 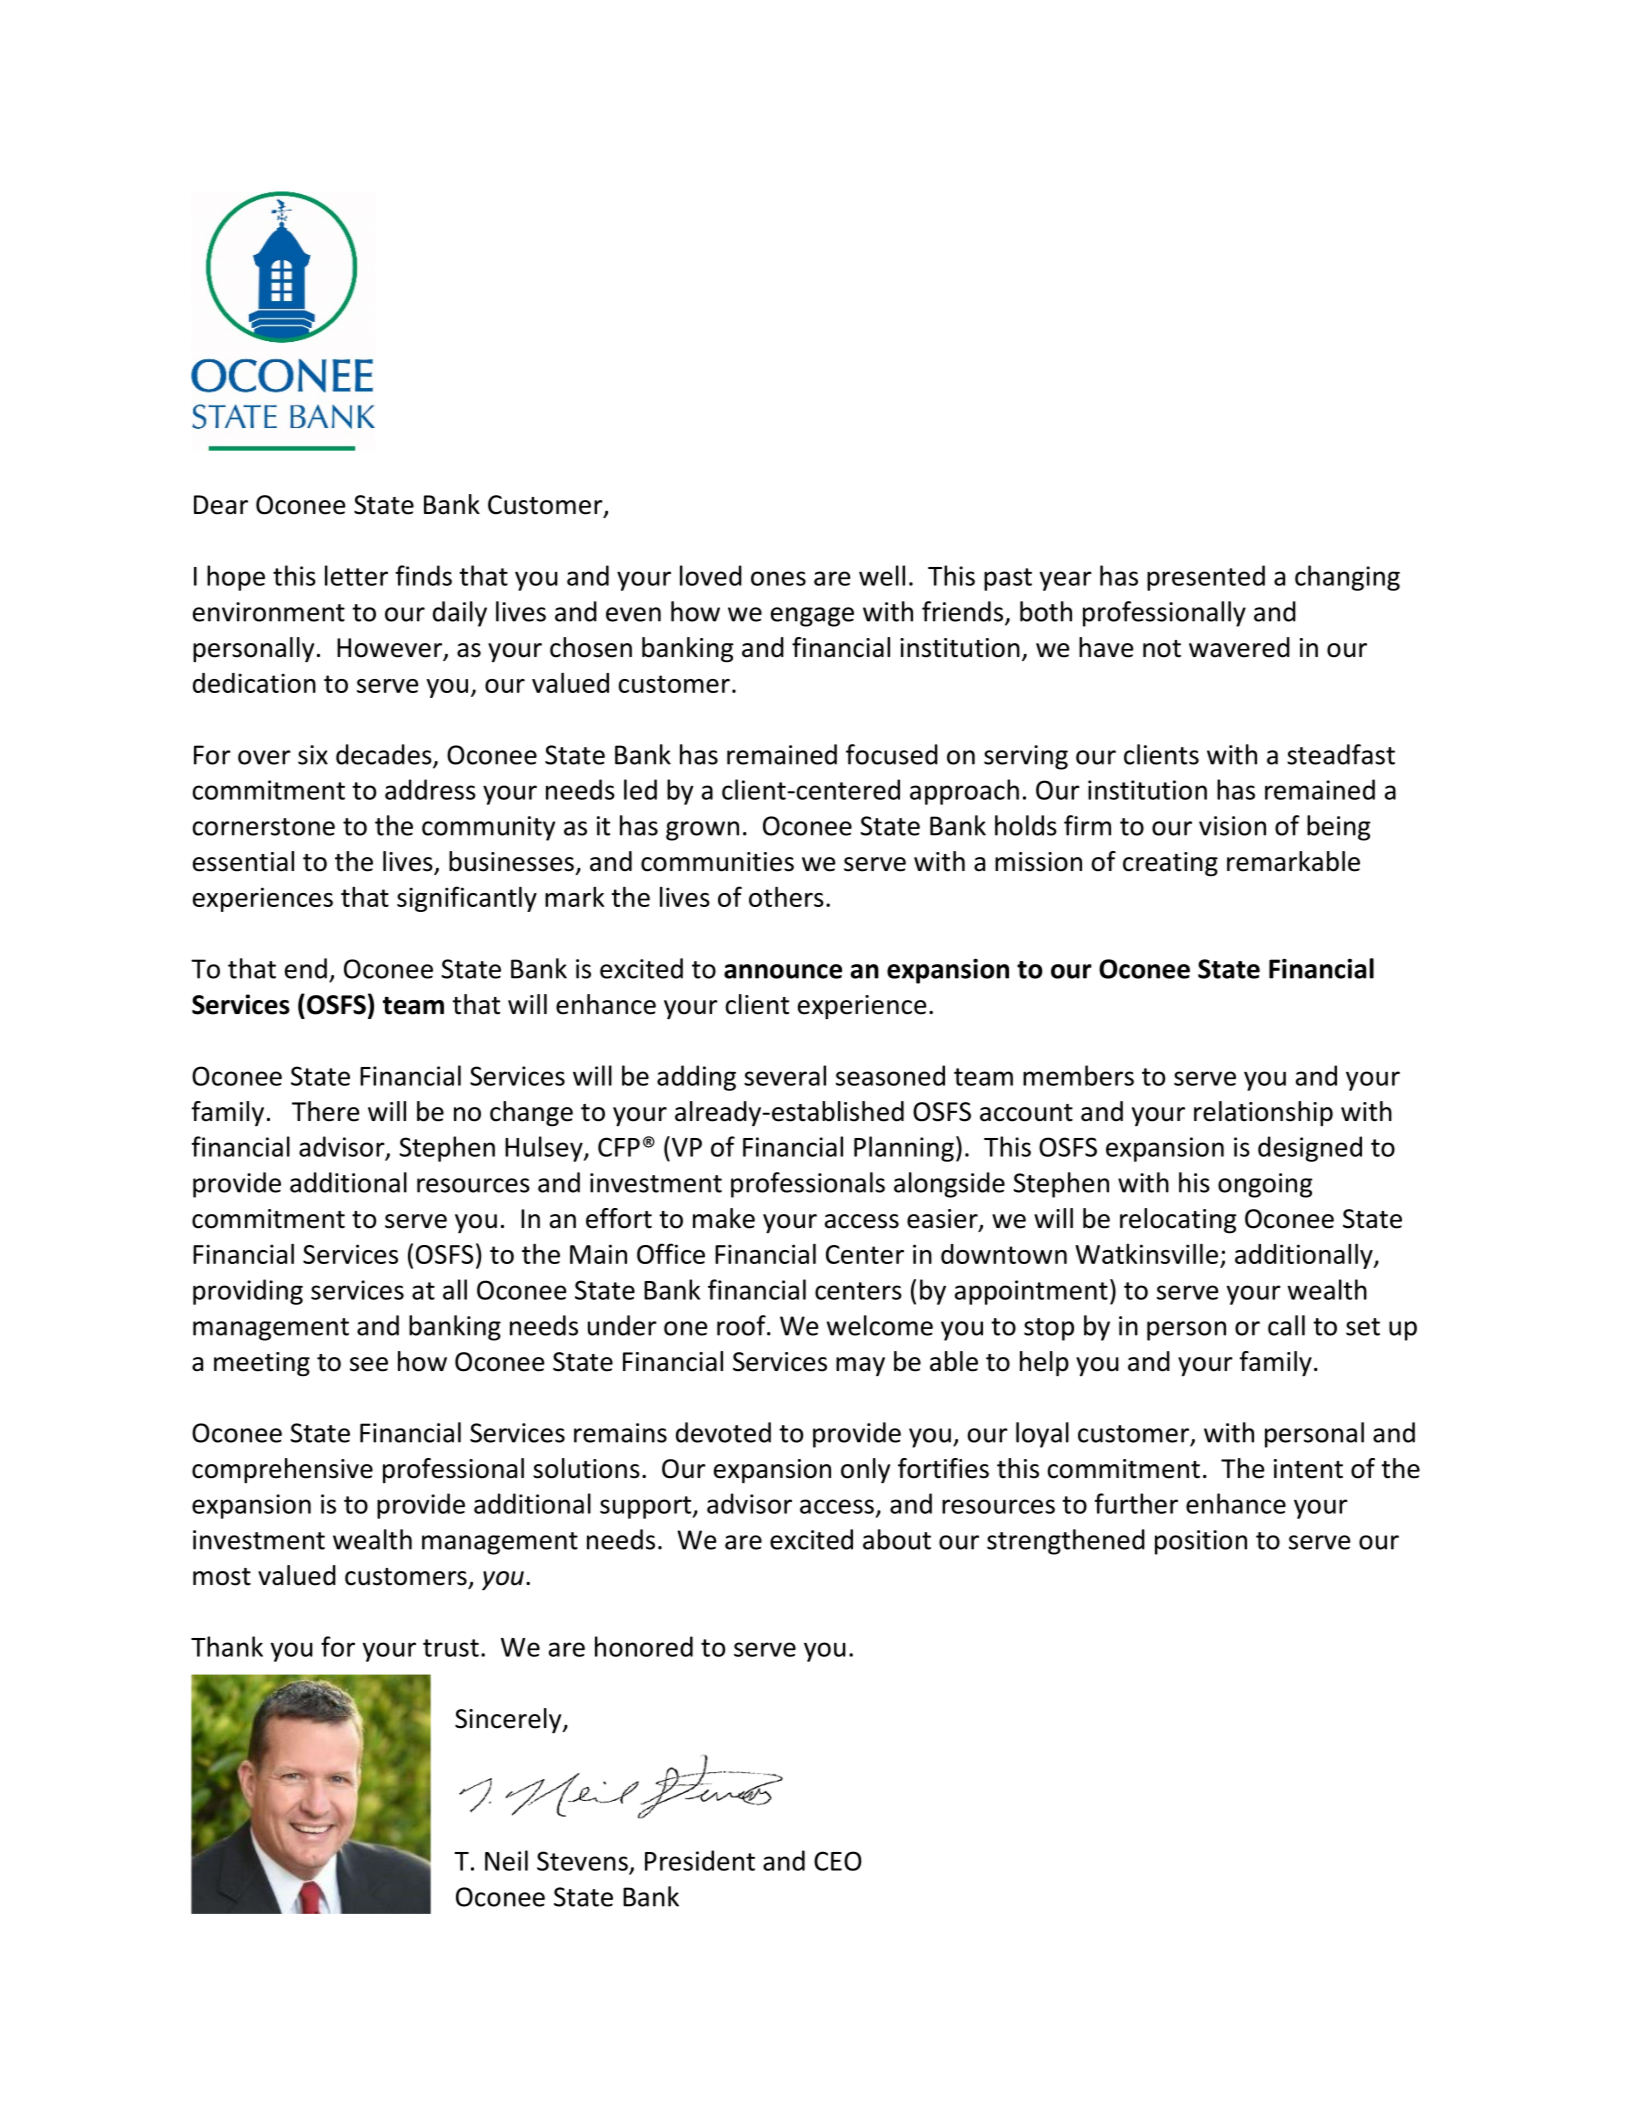 What do you see at coordinates (1201, 1542) in the page?
I see `position` at bounding box center [1201, 1542].
